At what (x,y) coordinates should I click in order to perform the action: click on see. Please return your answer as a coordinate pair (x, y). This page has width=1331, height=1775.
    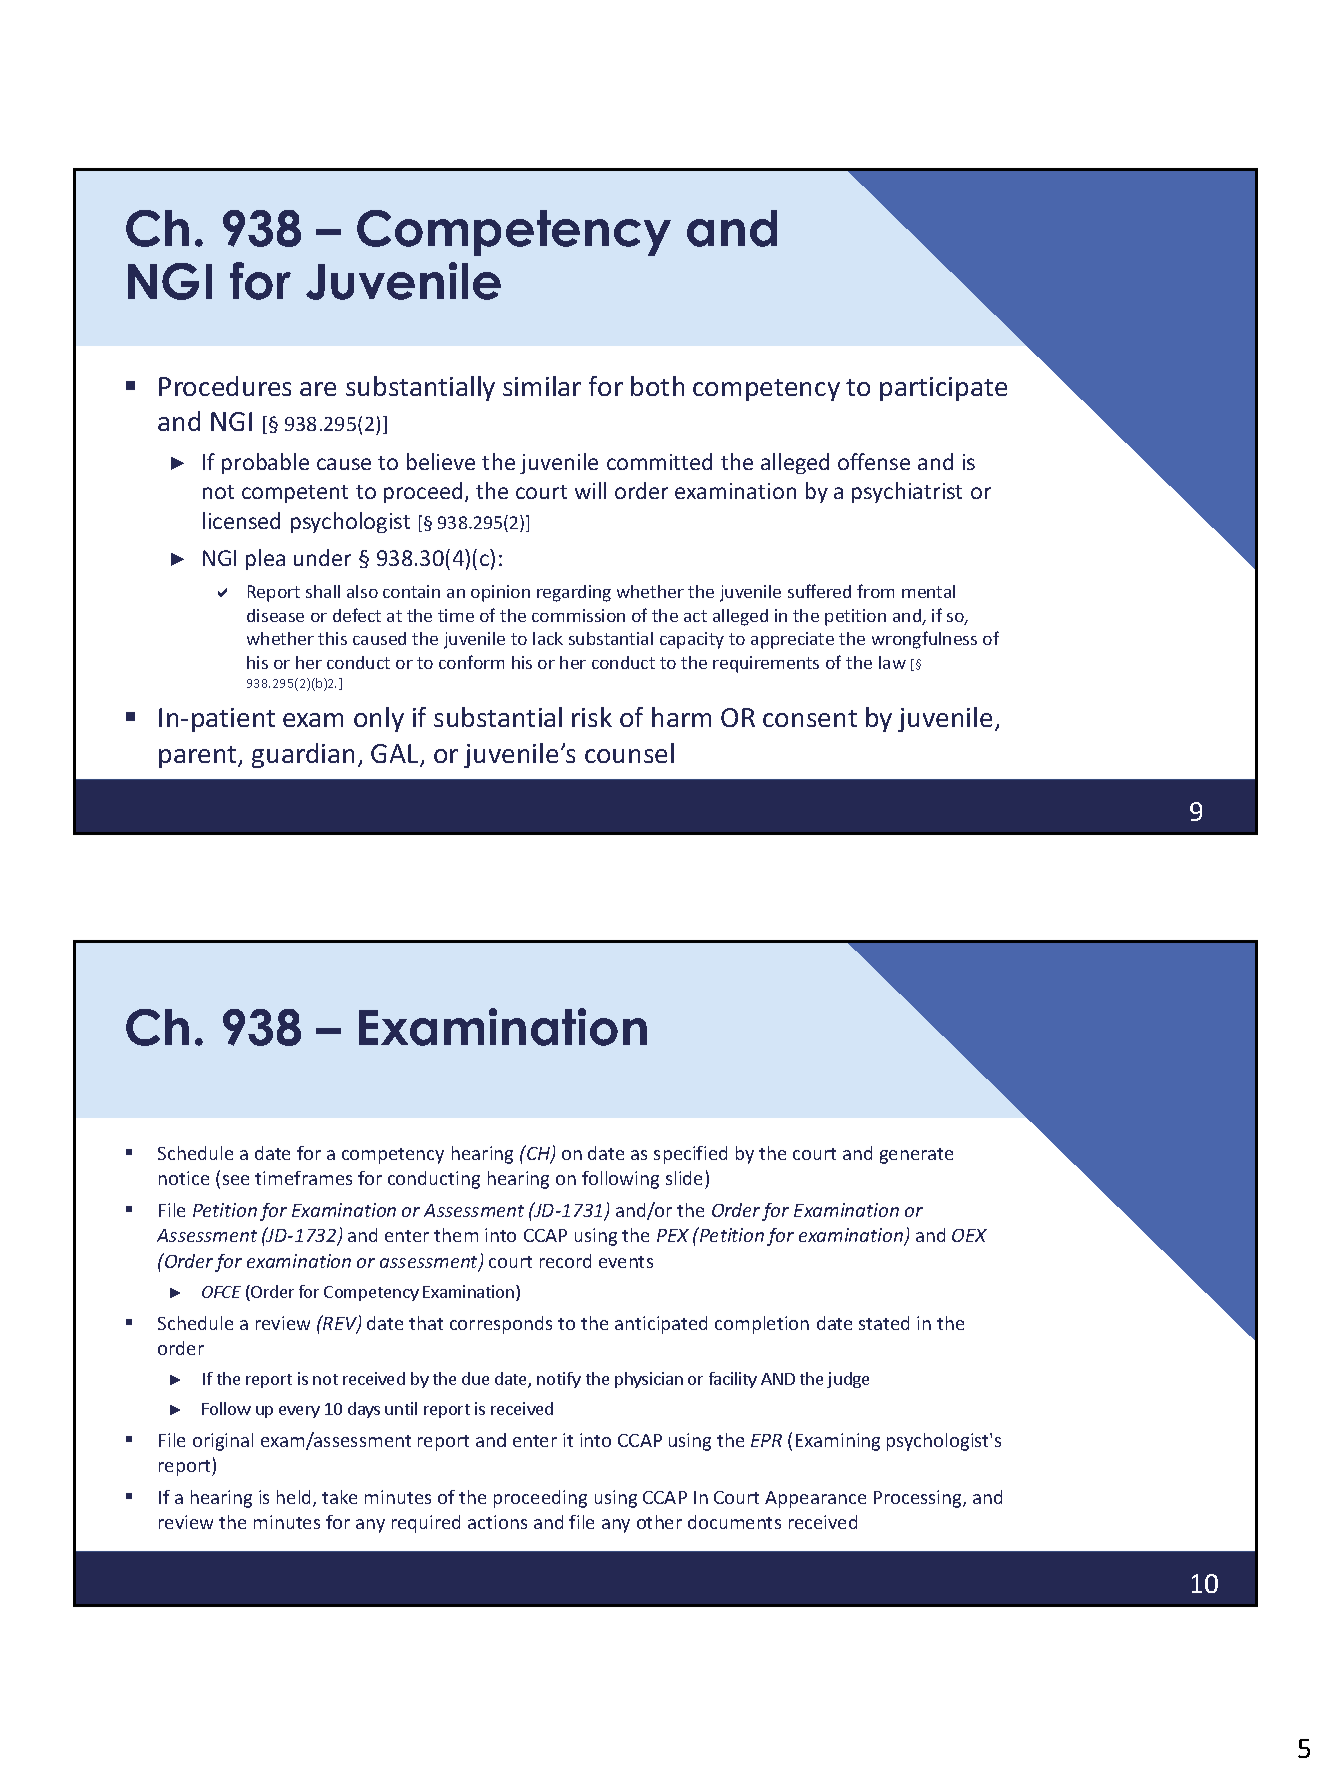
    Looking at the image, I should click on (236, 1180).
